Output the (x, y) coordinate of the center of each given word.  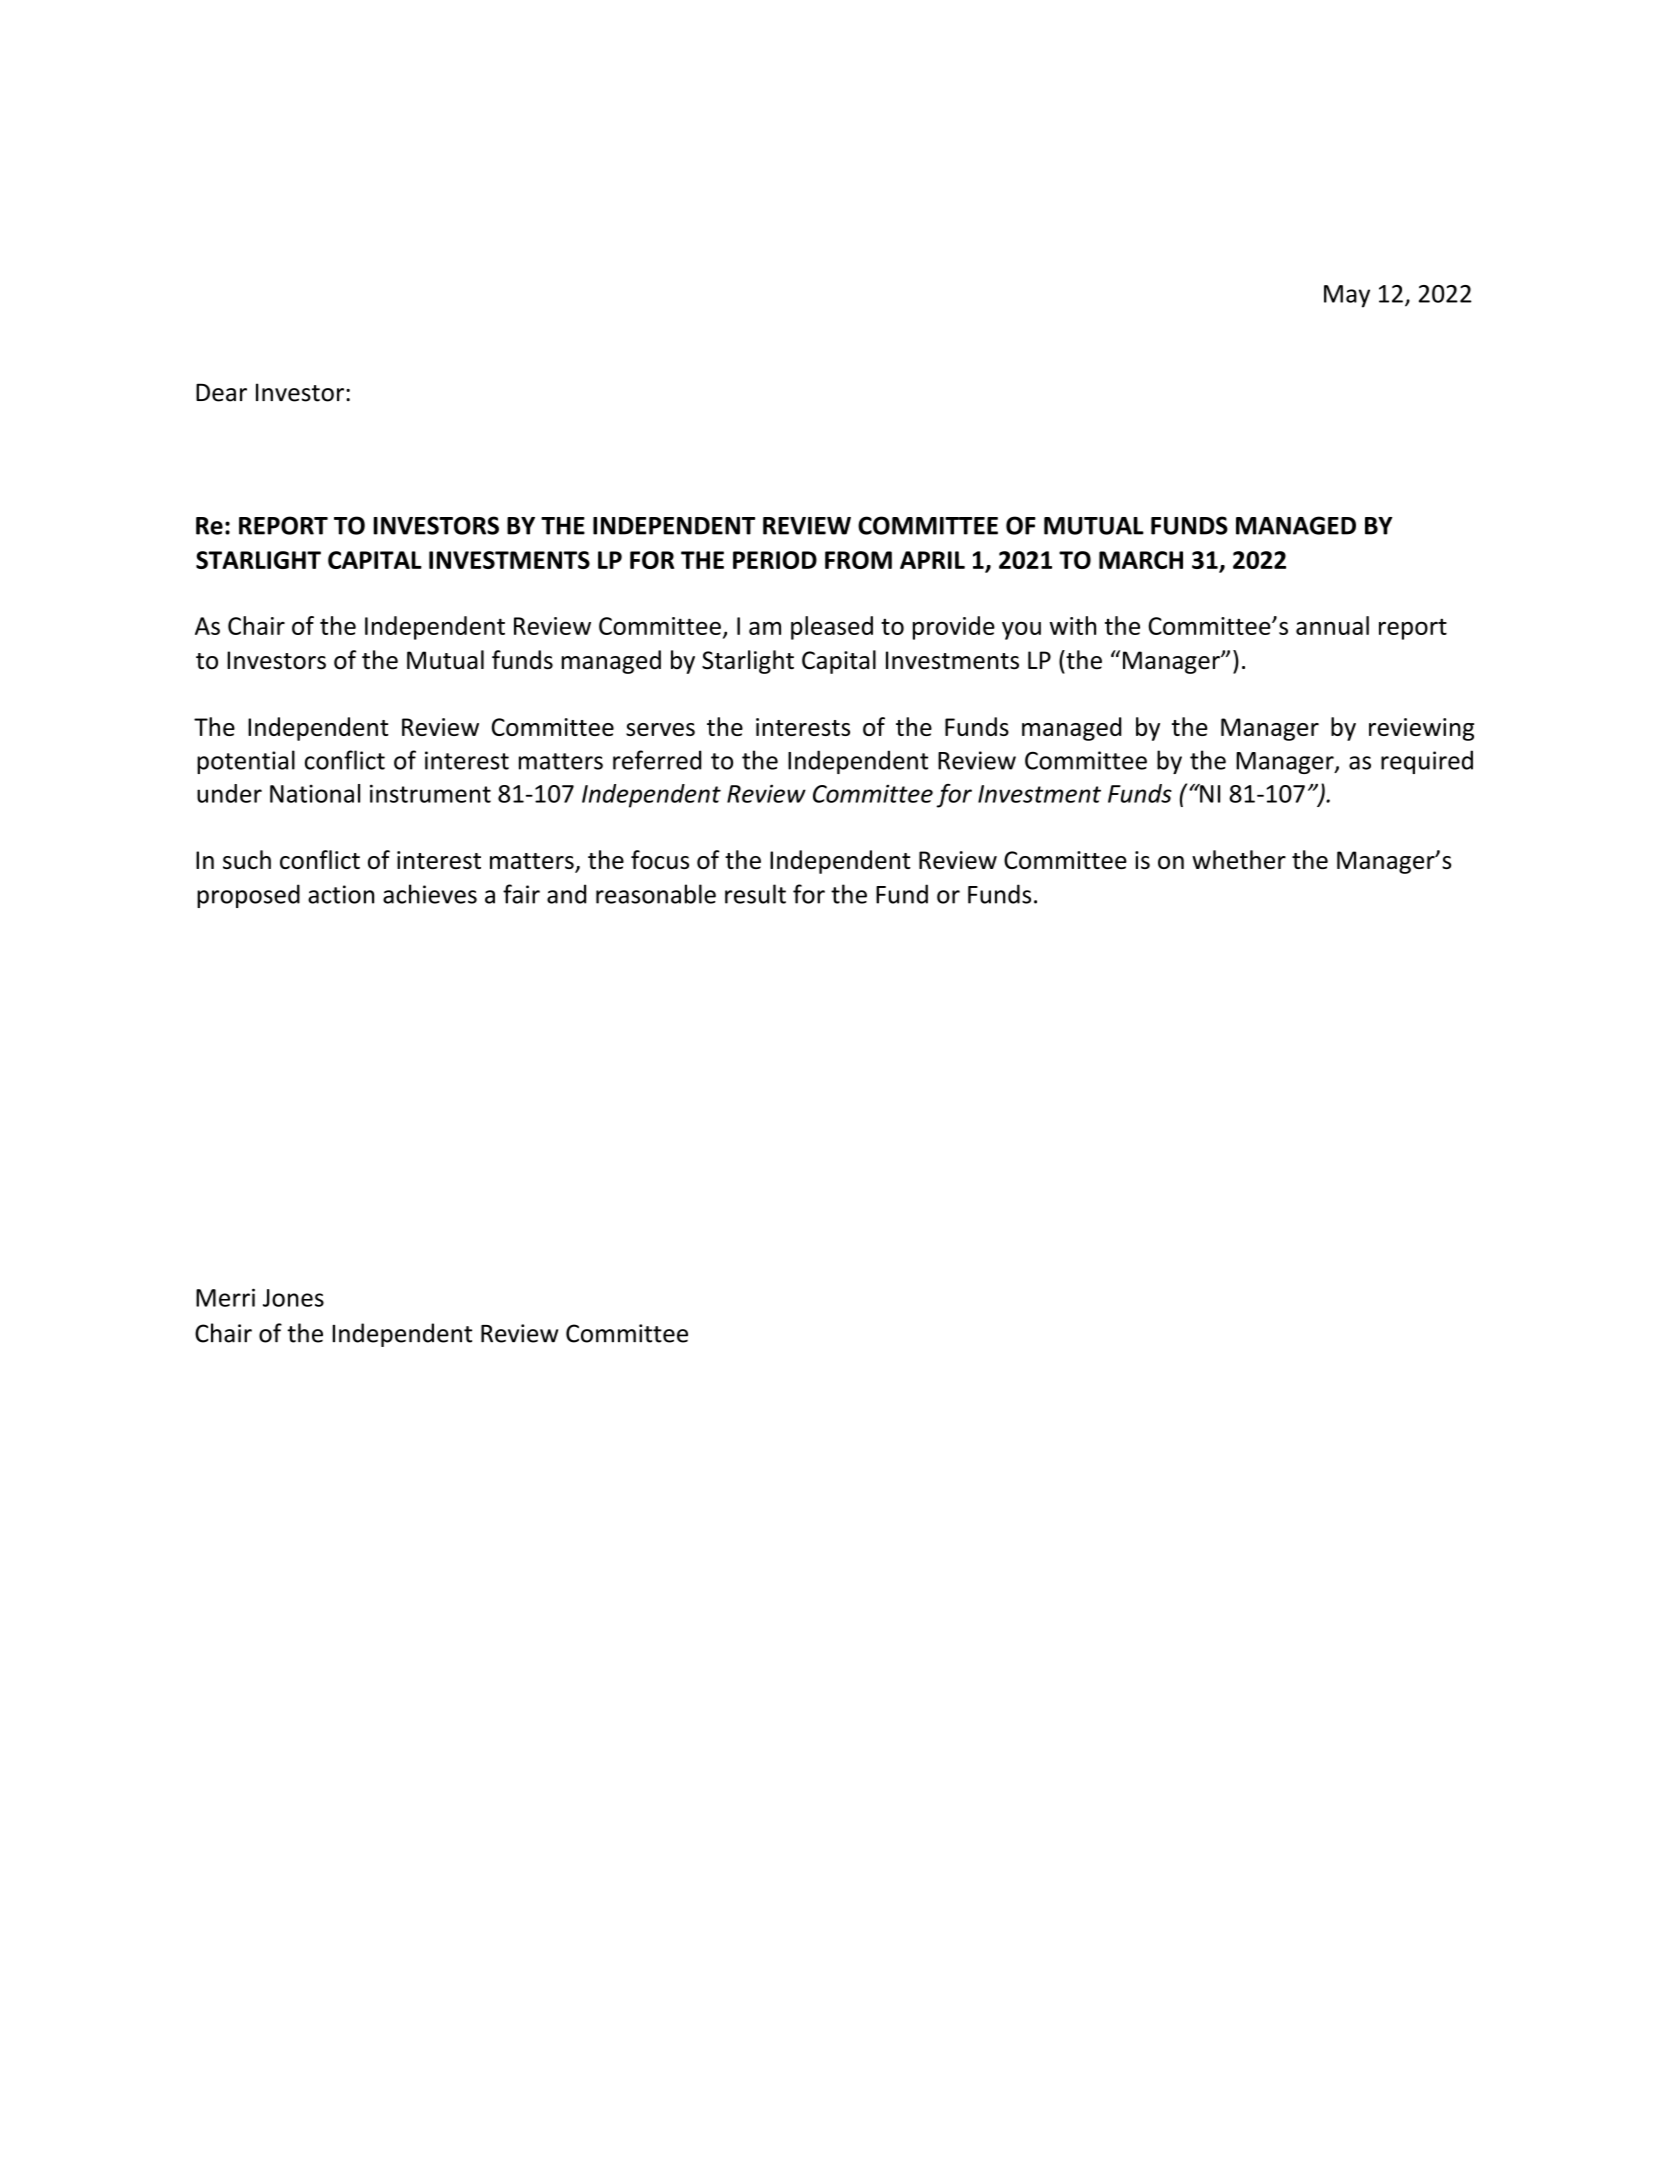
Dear (221, 392)
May (1347, 296)
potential (246, 762)
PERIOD (775, 560)
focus (660, 859)
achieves (430, 894)
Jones (293, 1298)
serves (660, 729)
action (341, 894)
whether (1239, 859)
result (755, 894)
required (1427, 762)
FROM (858, 560)
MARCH (1141, 560)
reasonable (656, 894)
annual (1332, 625)
